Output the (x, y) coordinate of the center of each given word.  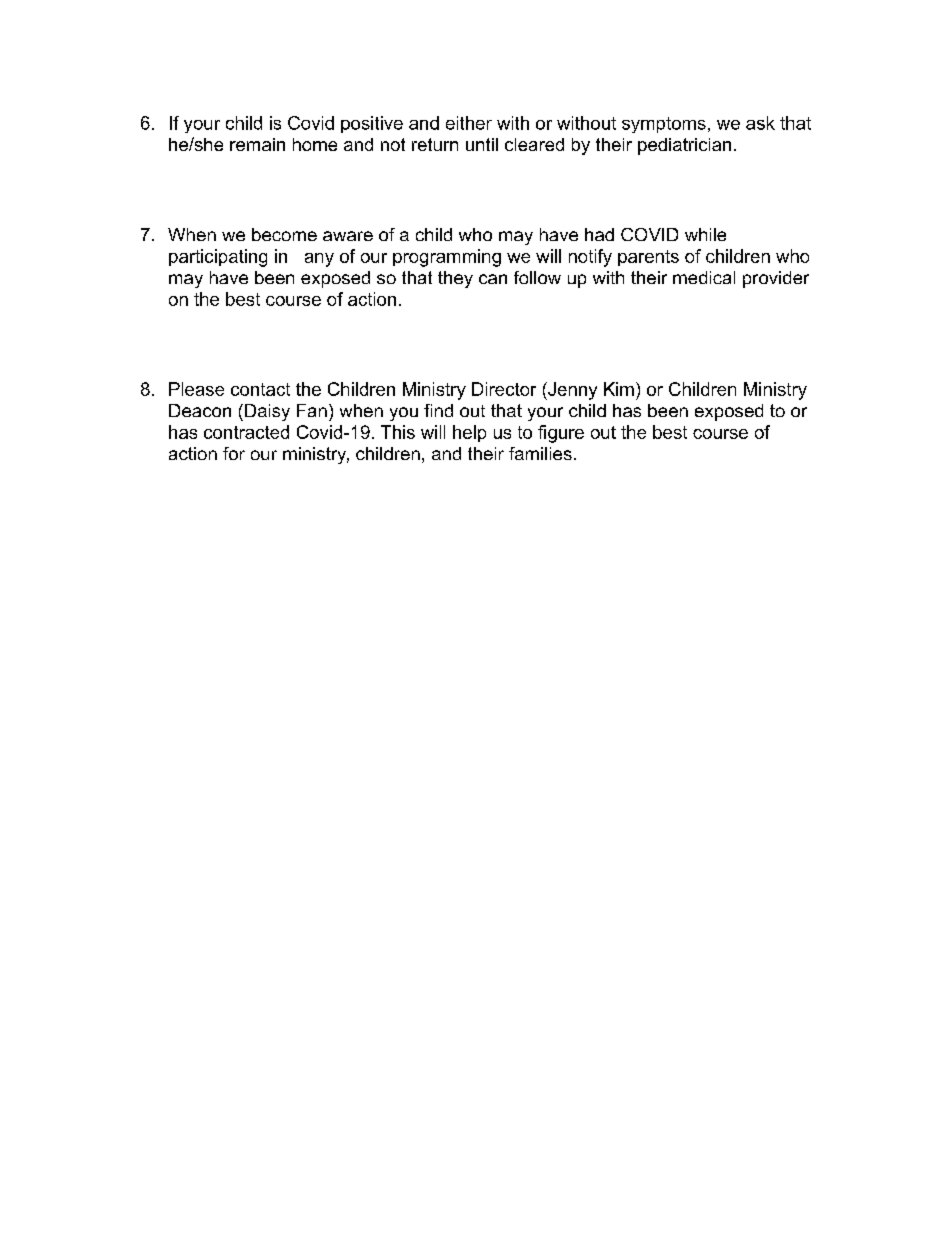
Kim (619, 389)
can (493, 279)
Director (504, 389)
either (469, 123)
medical (704, 277)
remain (257, 144)
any (319, 260)
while (705, 234)
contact (260, 389)
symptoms (664, 125)
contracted (246, 432)
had (599, 234)
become (284, 234)
